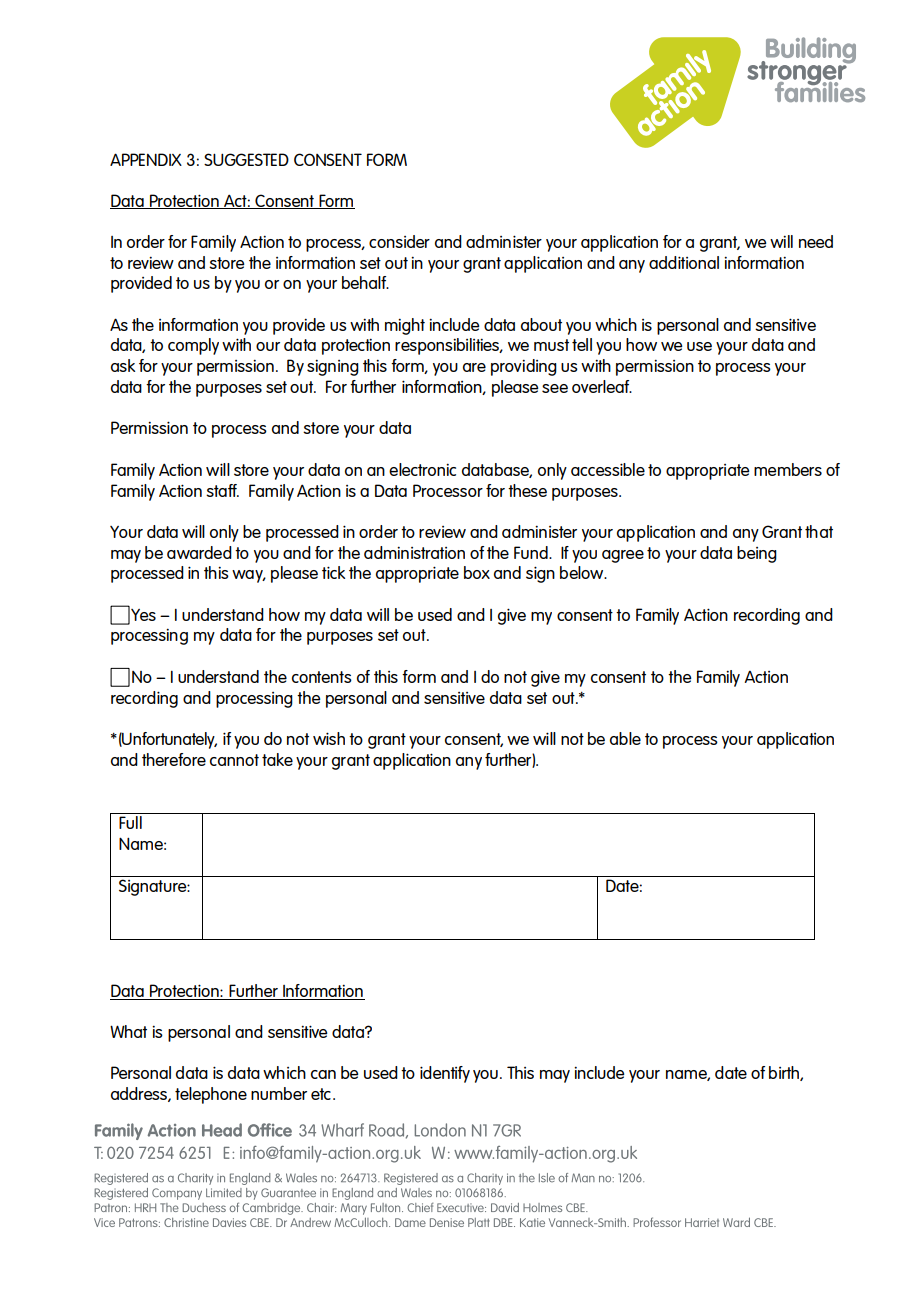  What do you see at coordinates (399, 241) in the screenshot?
I see `consider` at bounding box center [399, 241].
